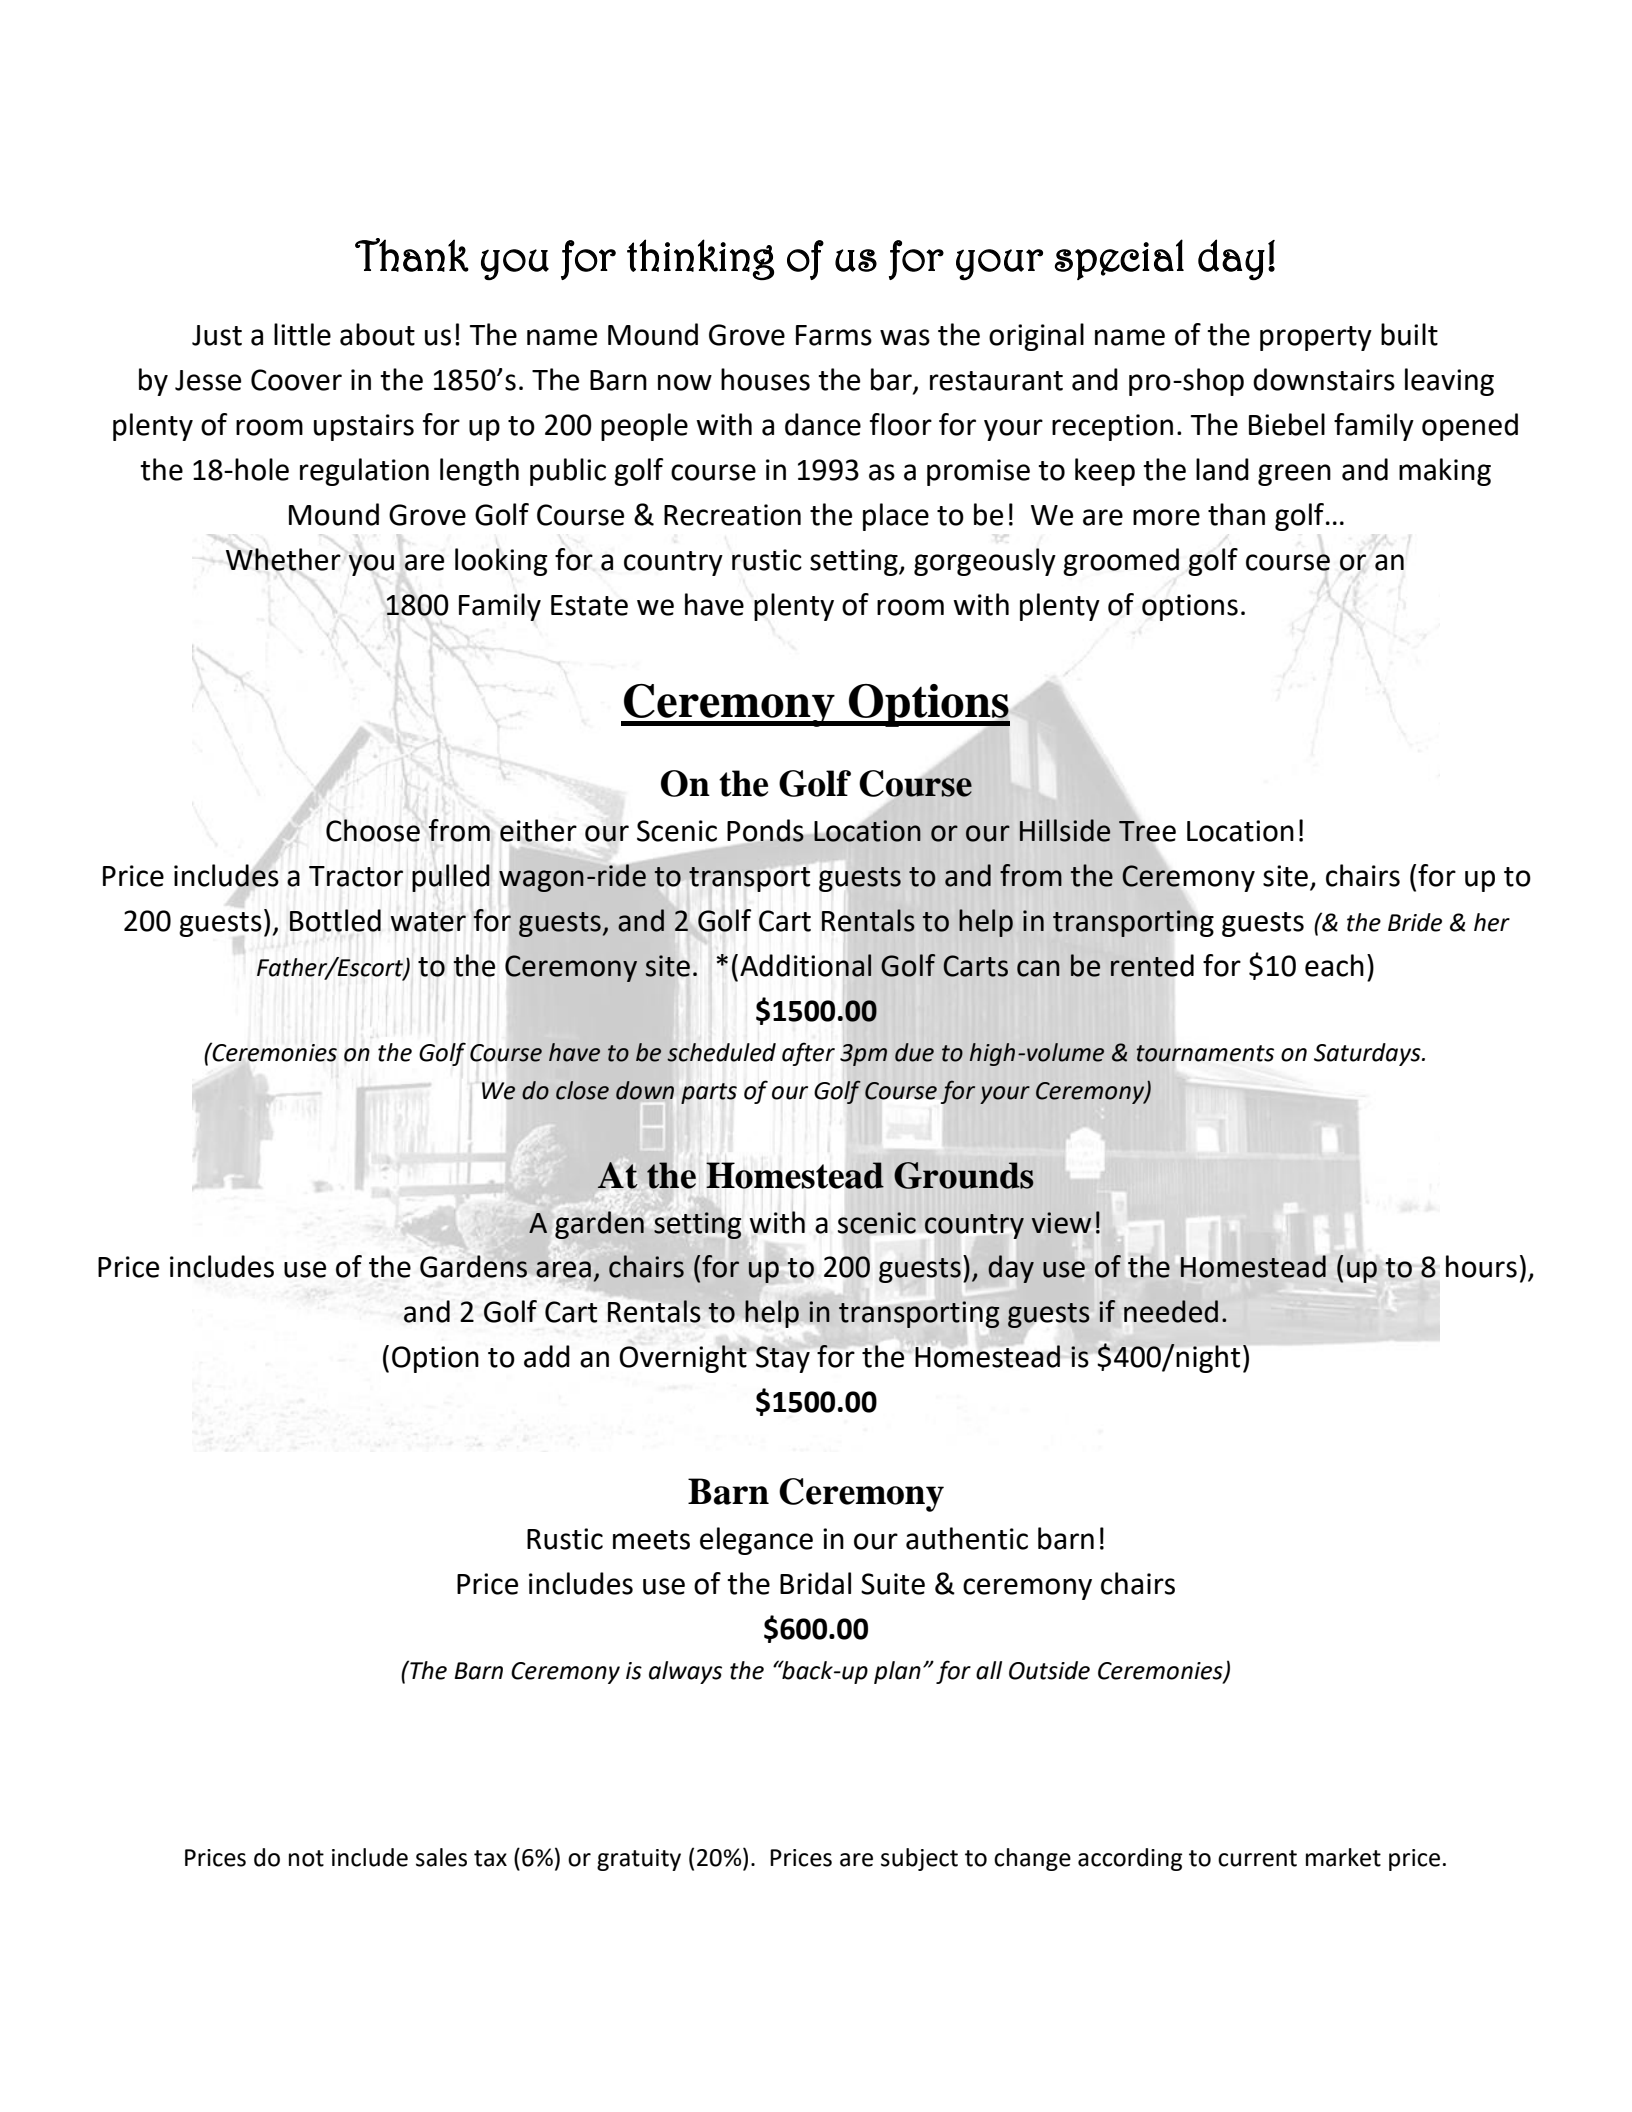 The width and height of the document is (1632, 2112). Describe the element at coordinates (306, 1858) in the document. I see `not` at that location.
